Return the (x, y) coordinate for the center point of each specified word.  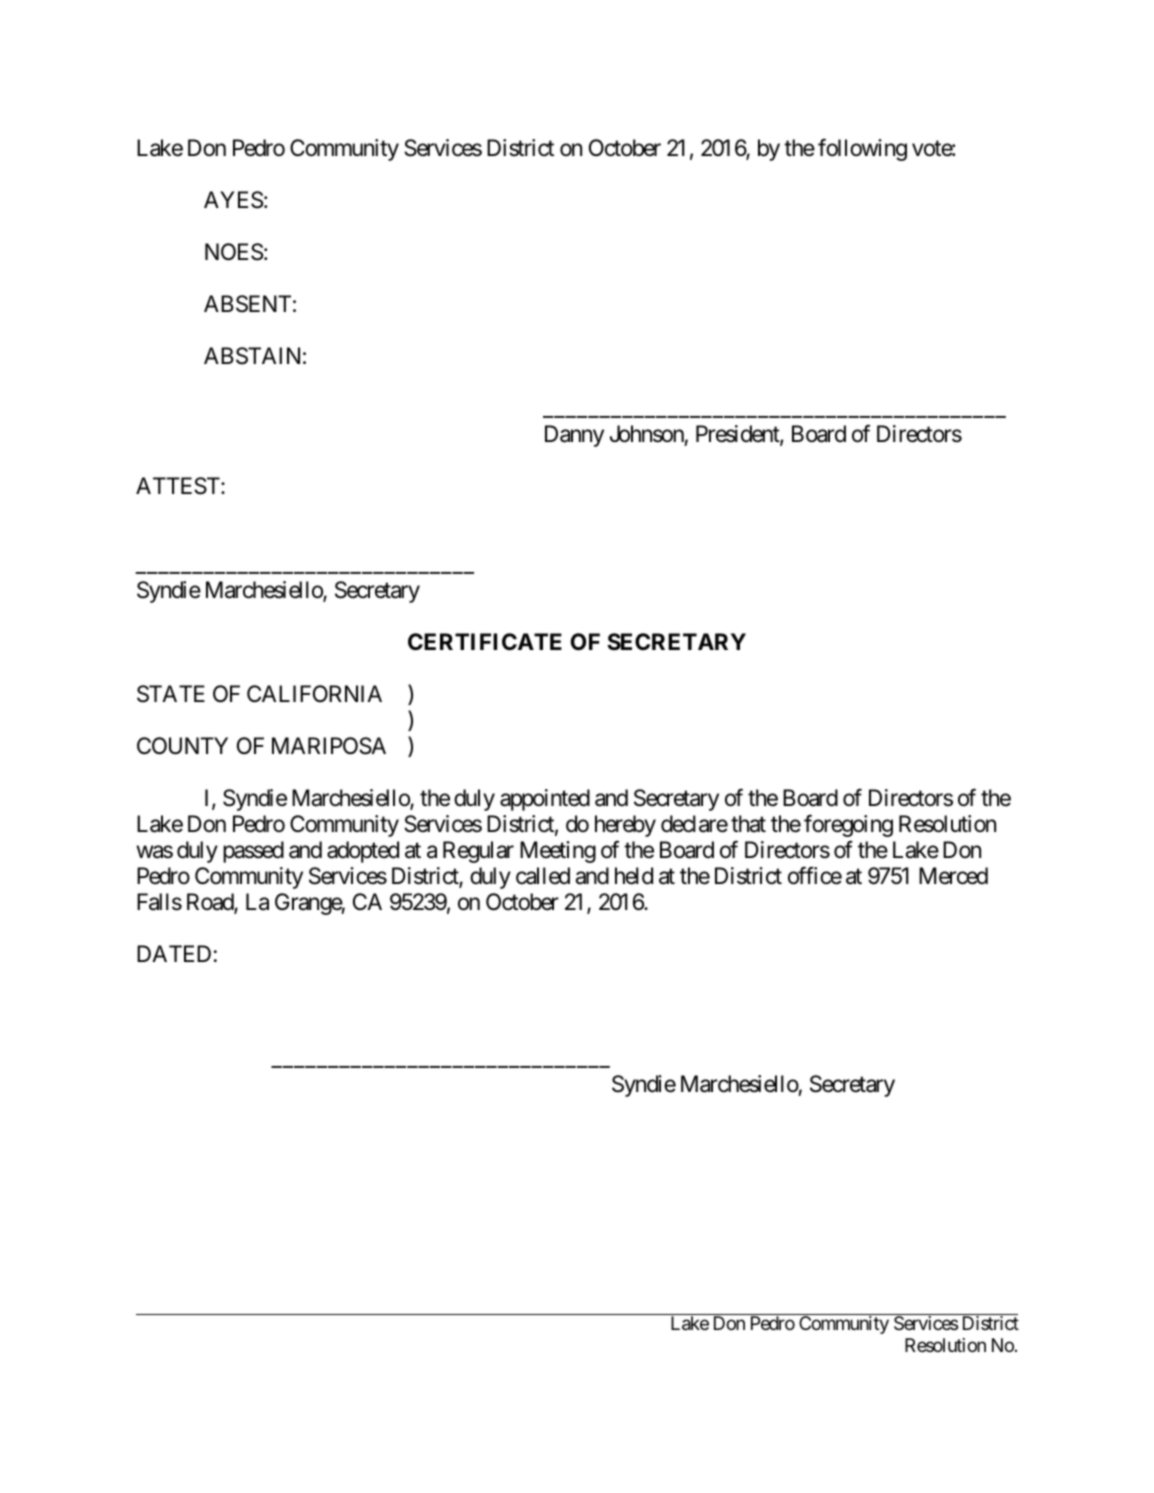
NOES (234, 252)
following (862, 149)
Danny (574, 436)
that (748, 824)
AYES (233, 200)
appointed (545, 800)
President (738, 435)
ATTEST (179, 486)
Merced (953, 876)
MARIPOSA (329, 746)
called (543, 876)
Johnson (647, 434)
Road (211, 903)
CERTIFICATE (485, 641)
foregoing (848, 826)
